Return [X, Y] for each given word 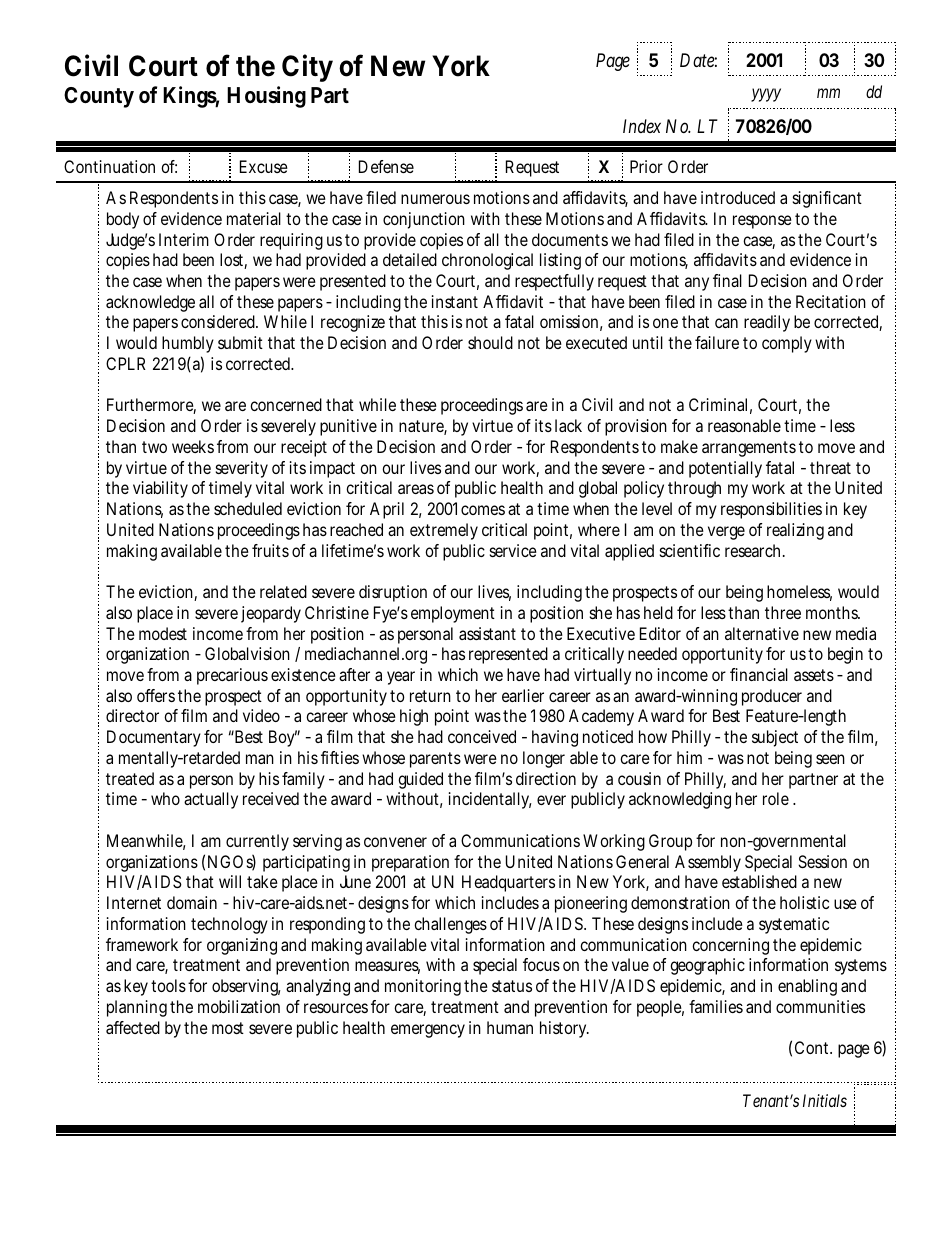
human [510, 1027]
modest [163, 633]
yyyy [766, 95]
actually [211, 800]
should [490, 342]
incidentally [490, 800]
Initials [825, 1100]
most [228, 1028]
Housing [266, 97]
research [755, 550]
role [776, 798]
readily [767, 323]
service [513, 550]
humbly [188, 346]
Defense [386, 166]
